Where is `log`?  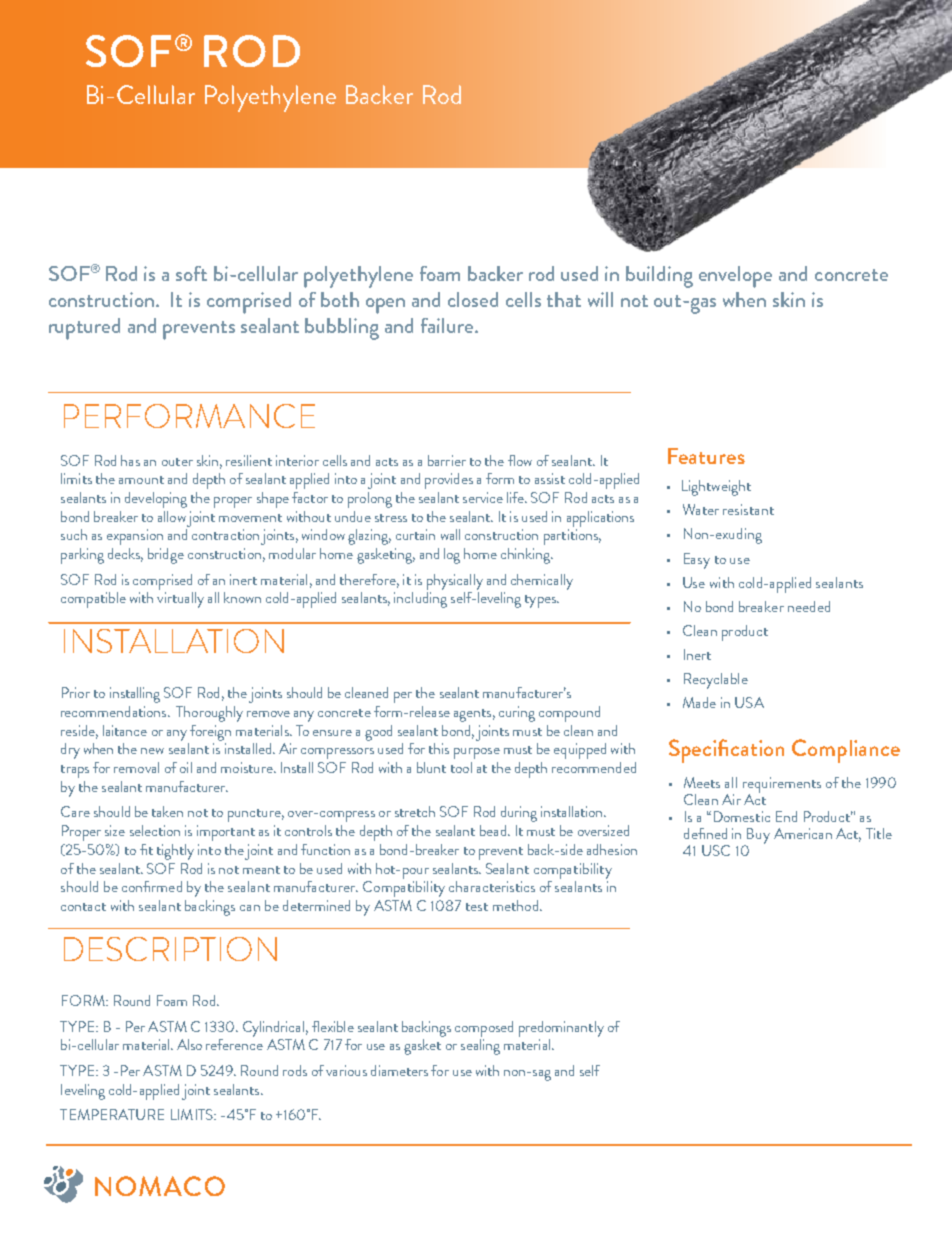
log is located at coordinates (452, 556).
